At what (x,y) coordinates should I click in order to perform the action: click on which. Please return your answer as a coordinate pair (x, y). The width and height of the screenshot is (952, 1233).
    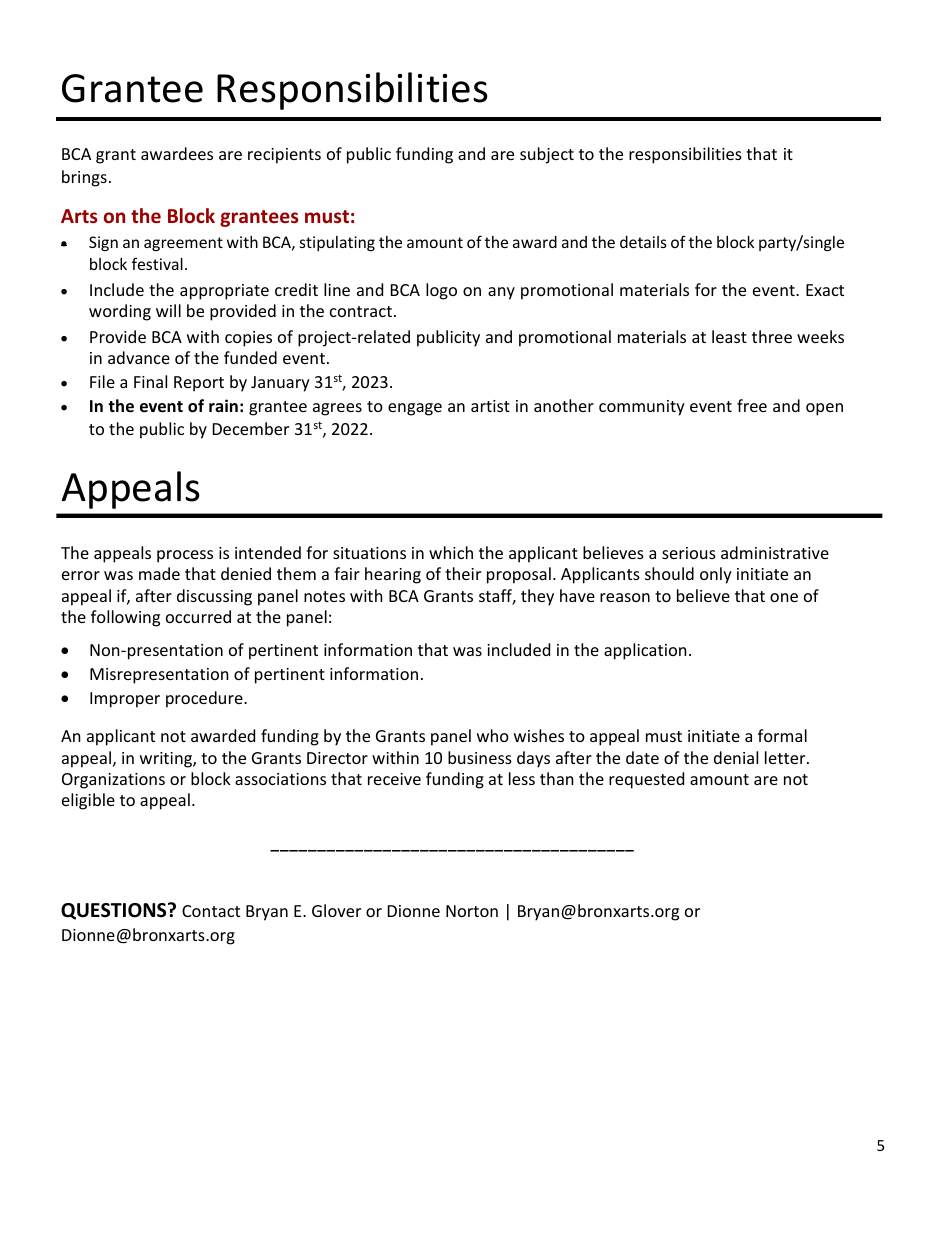
    Looking at the image, I should click on (451, 552).
